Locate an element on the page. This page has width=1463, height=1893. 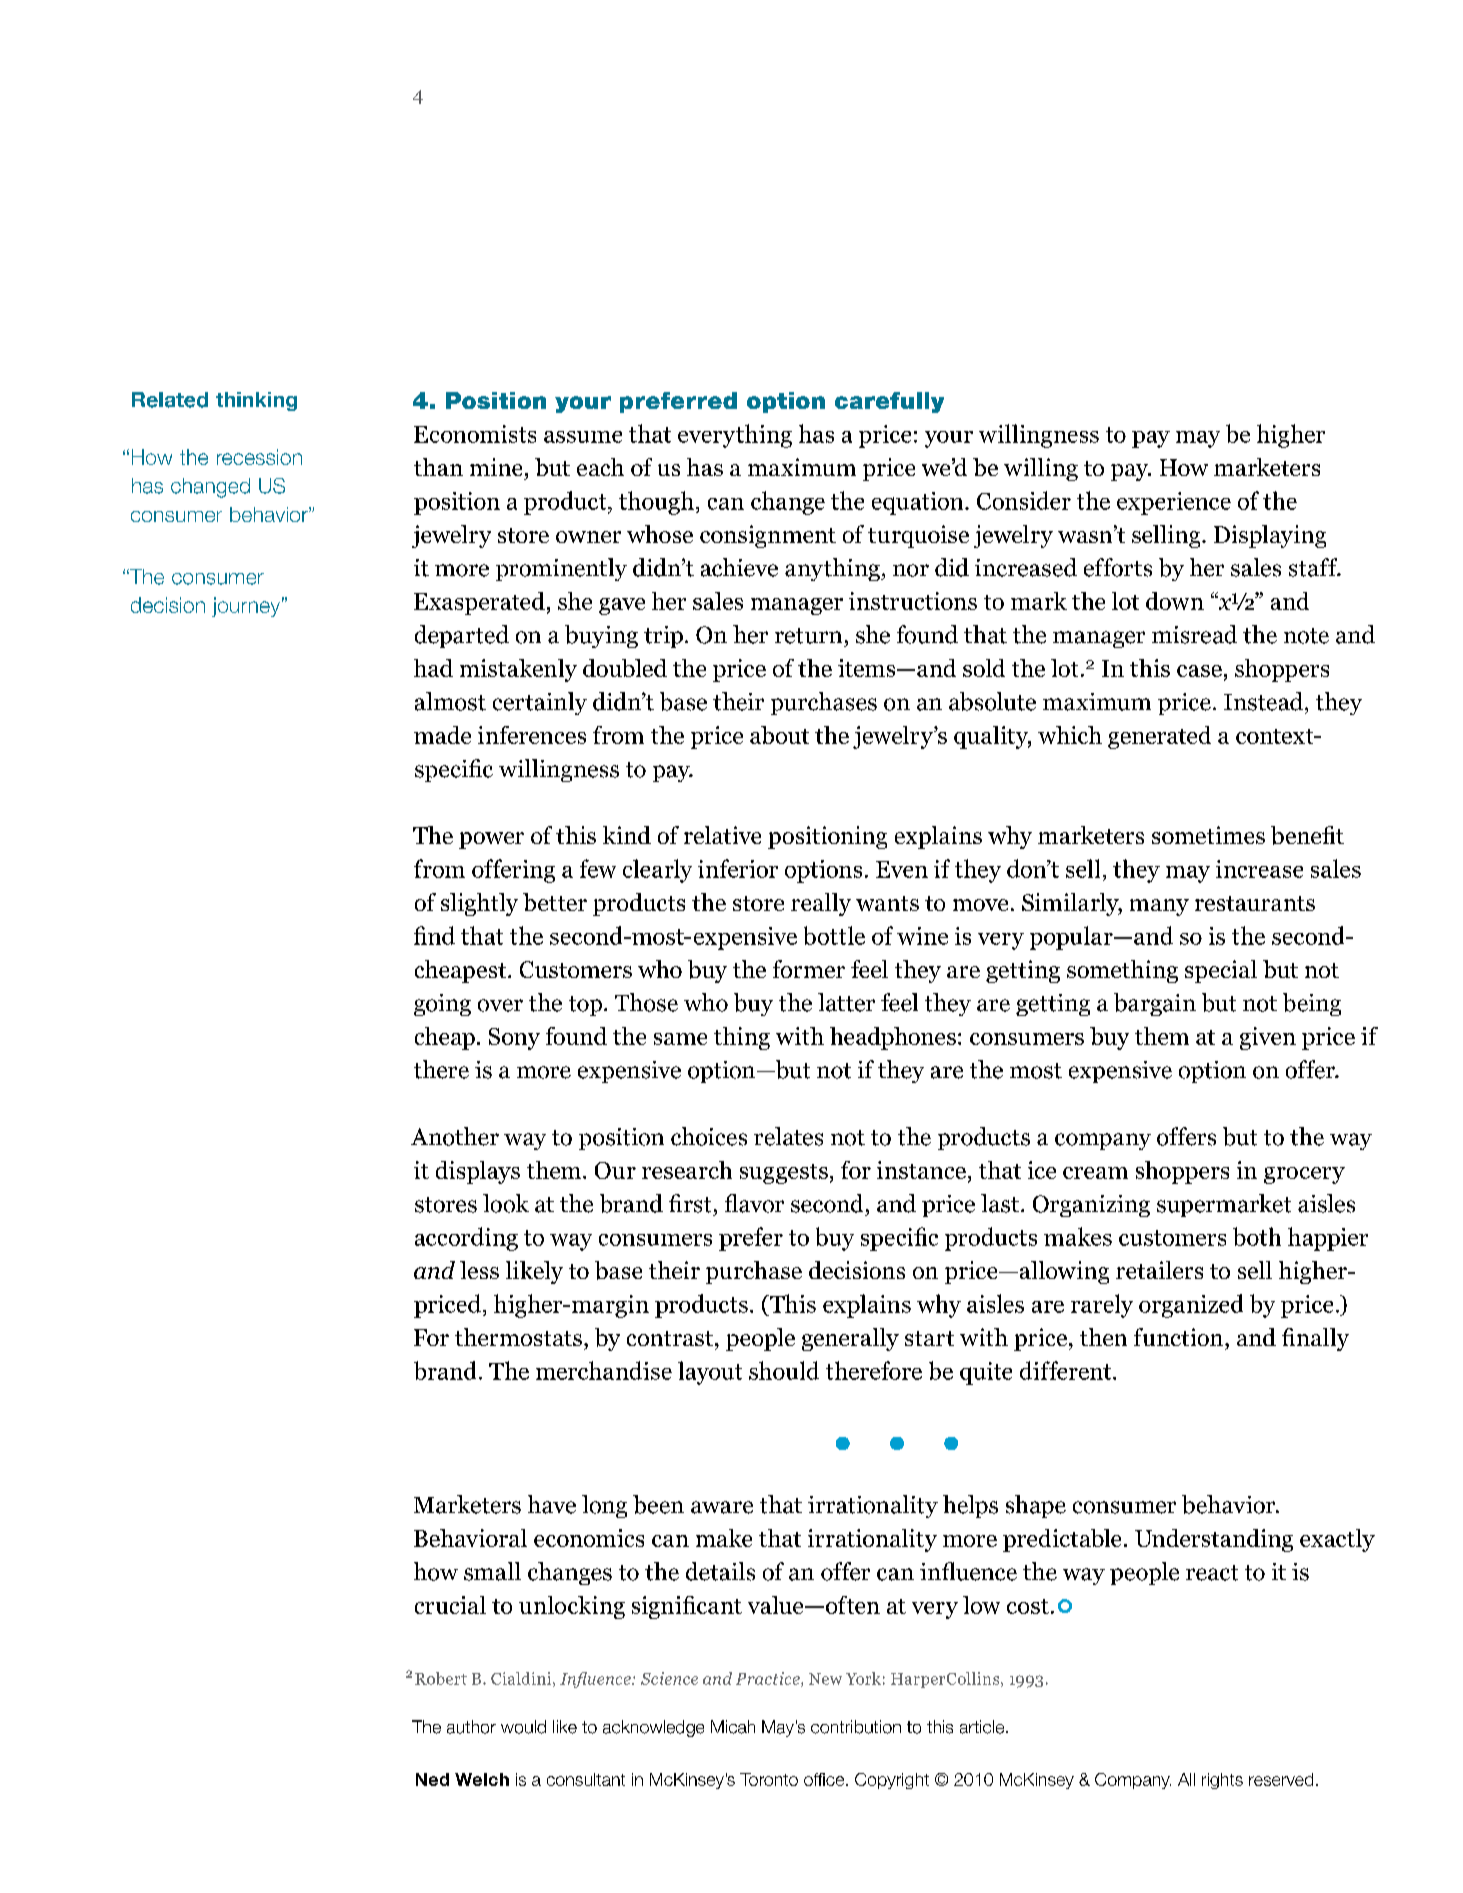
aware is located at coordinates (722, 1507).
